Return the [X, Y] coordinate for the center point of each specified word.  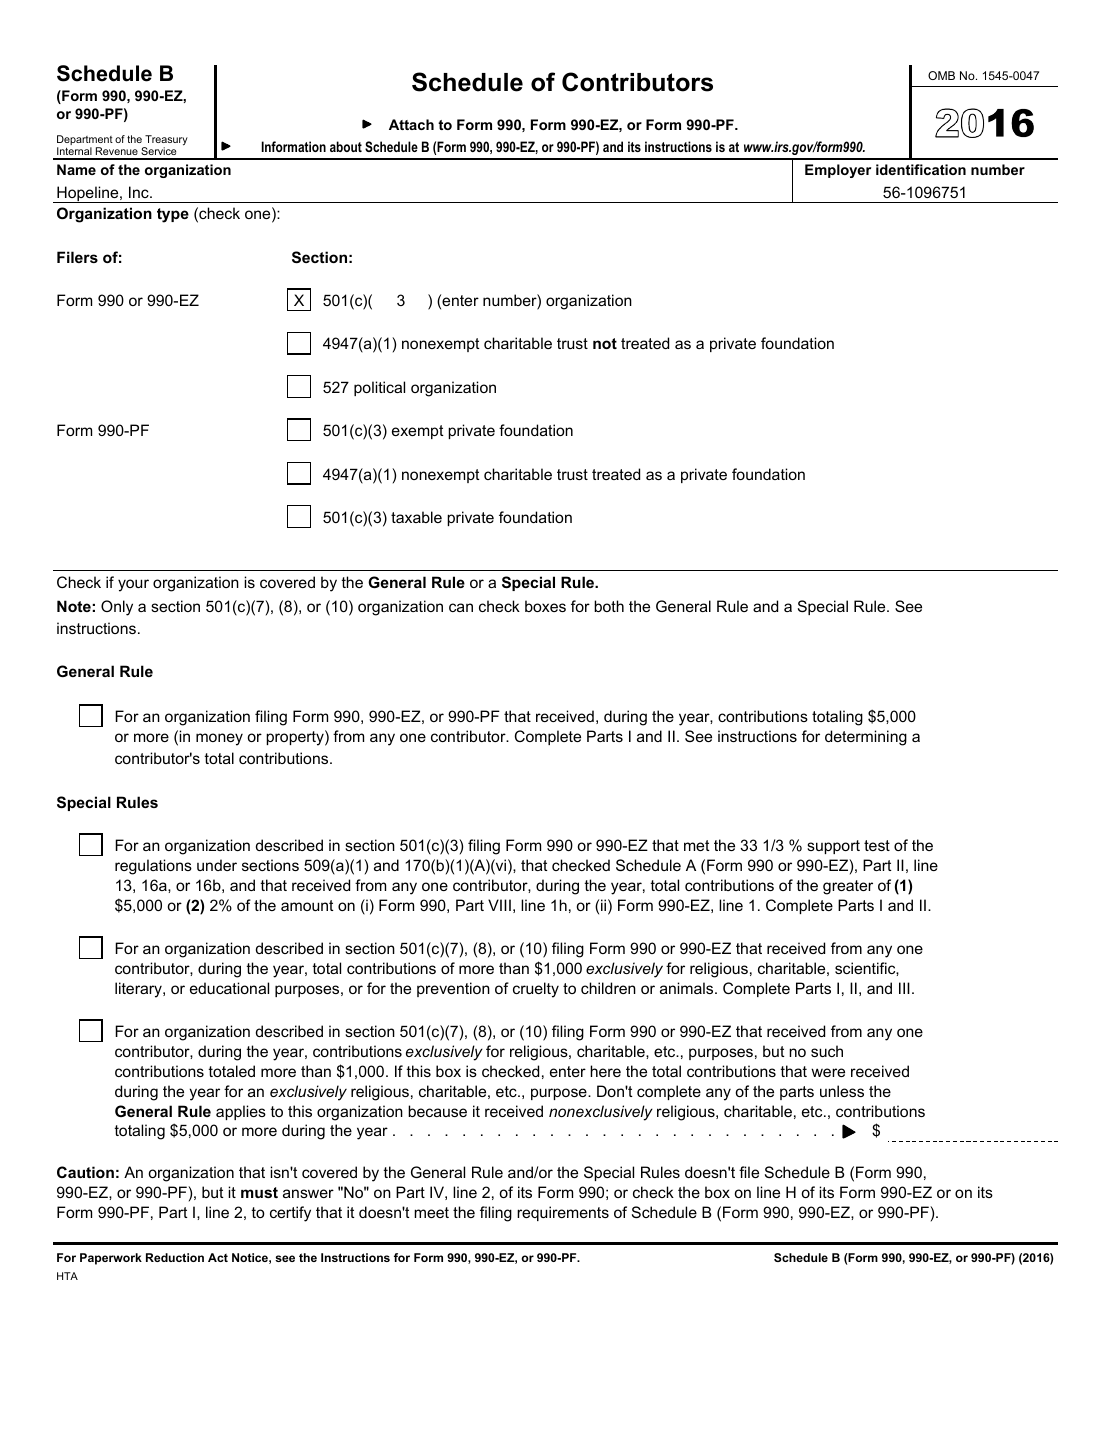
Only [117, 608]
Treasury [165, 141]
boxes [545, 606]
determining [866, 738]
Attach [411, 124]
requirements [563, 1213]
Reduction [175, 1257]
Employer [838, 171]
